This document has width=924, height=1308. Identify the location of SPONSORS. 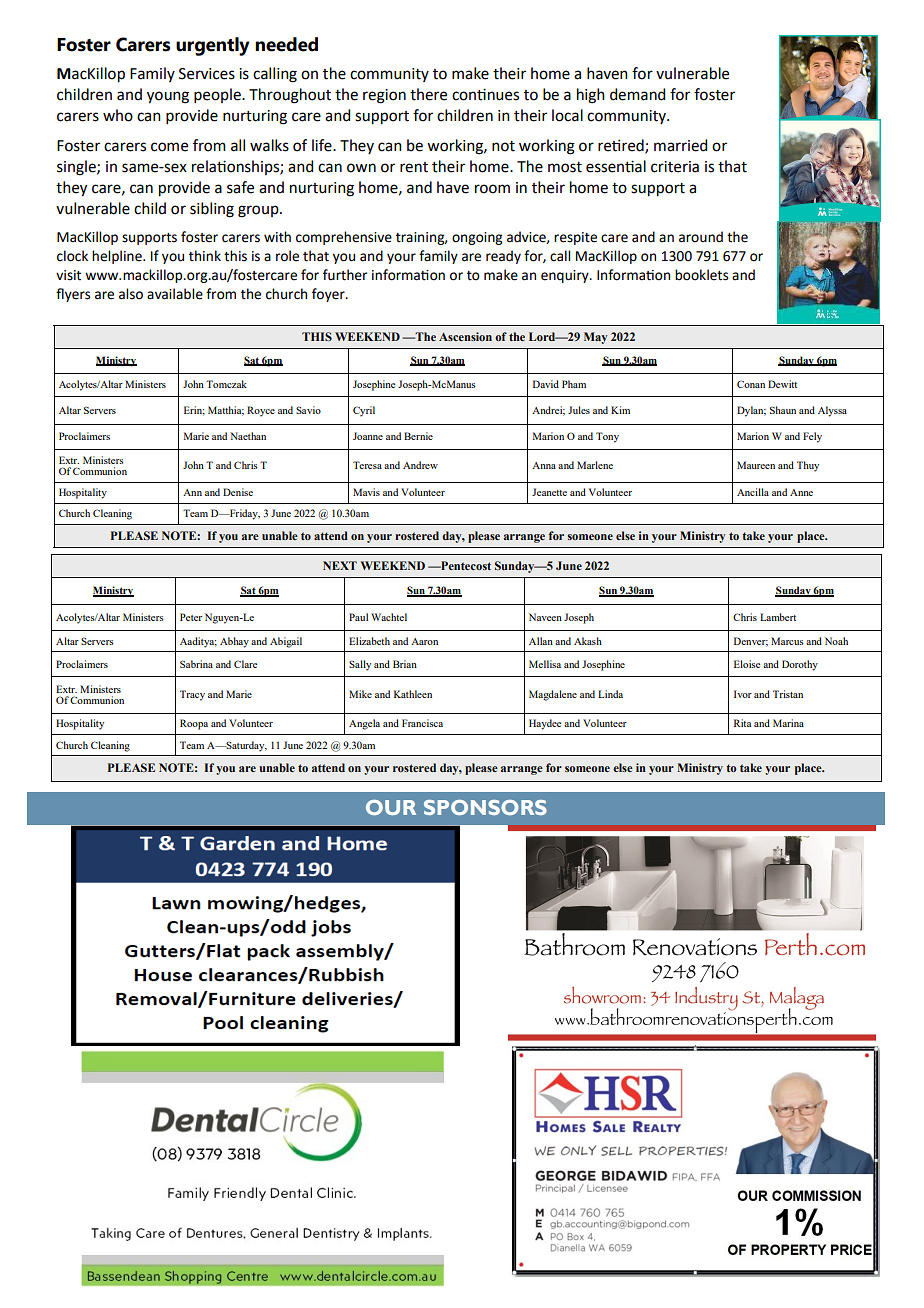
(485, 807).
